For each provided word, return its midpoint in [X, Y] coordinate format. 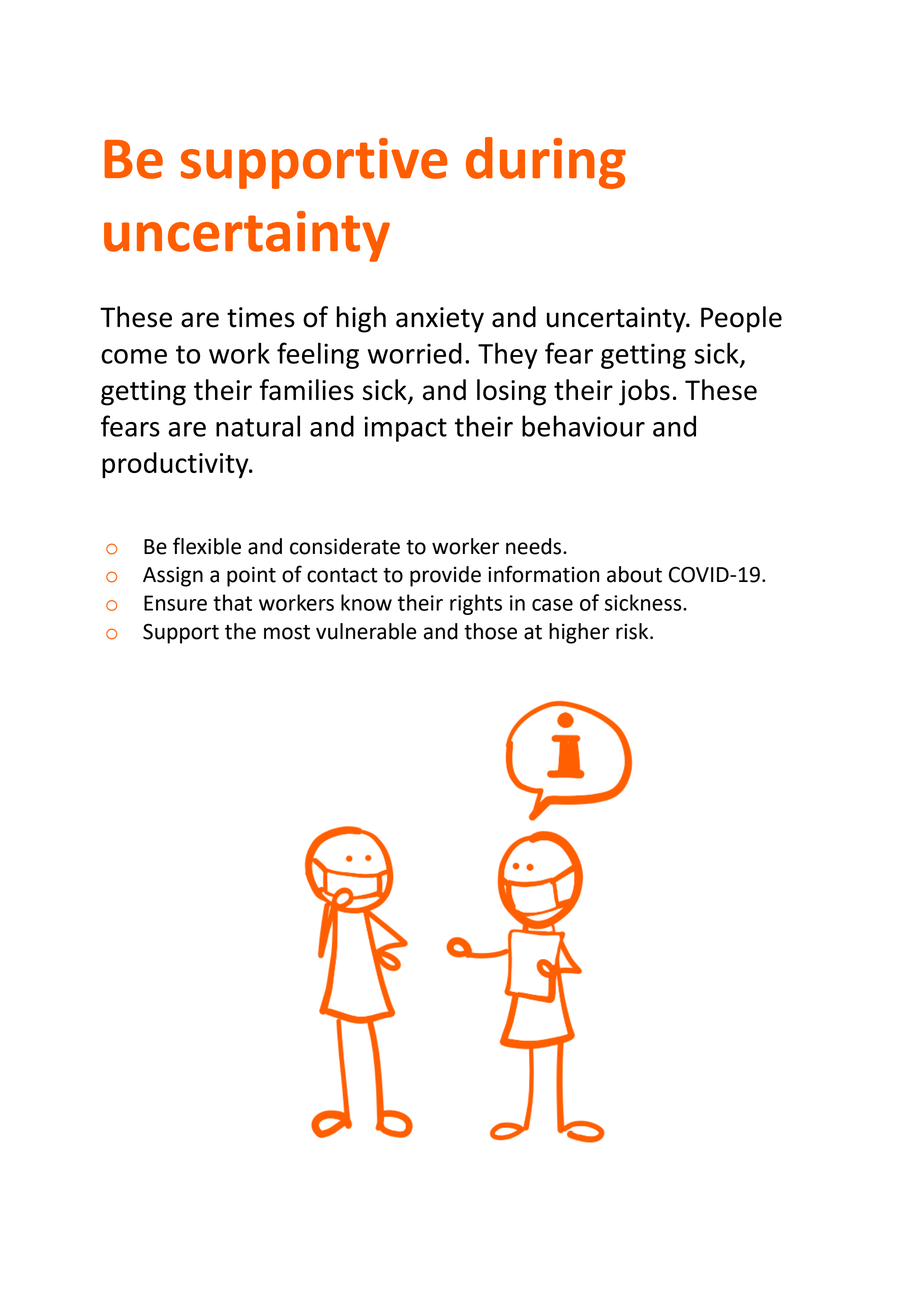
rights [476, 604]
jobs [644, 392]
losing [511, 392]
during [546, 163]
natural [258, 426]
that [232, 602]
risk [633, 631]
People [741, 319]
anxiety [440, 320]
